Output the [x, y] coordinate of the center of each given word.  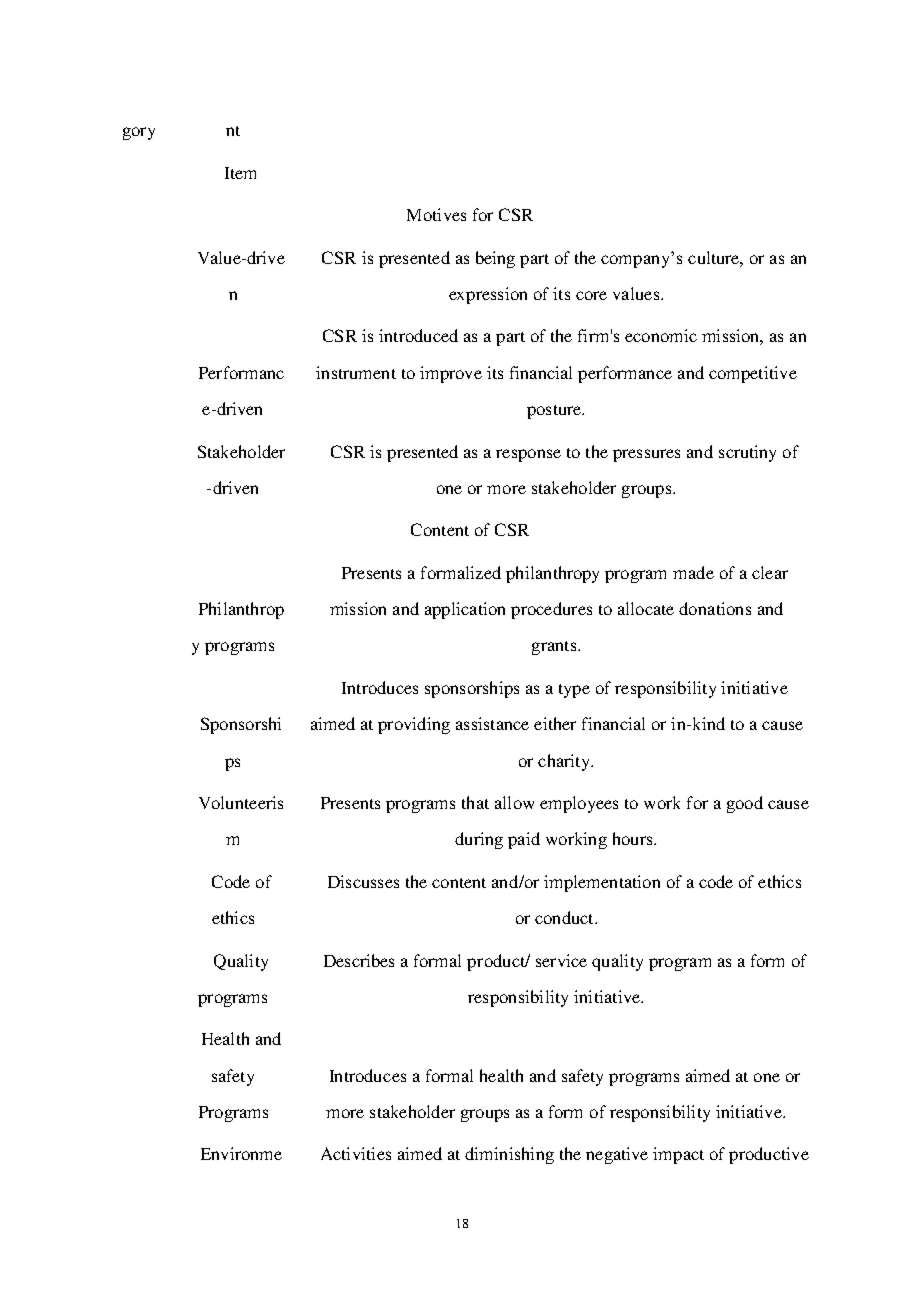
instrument [356, 372]
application [465, 610]
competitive [753, 374]
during [479, 840]
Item [240, 173]
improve [451, 374]
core [591, 295]
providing [414, 725]
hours [634, 838]
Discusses [363, 881]
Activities [356, 1153]
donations [715, 608]
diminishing [509, 1155]
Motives [436, 214]
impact [678, 1155]
